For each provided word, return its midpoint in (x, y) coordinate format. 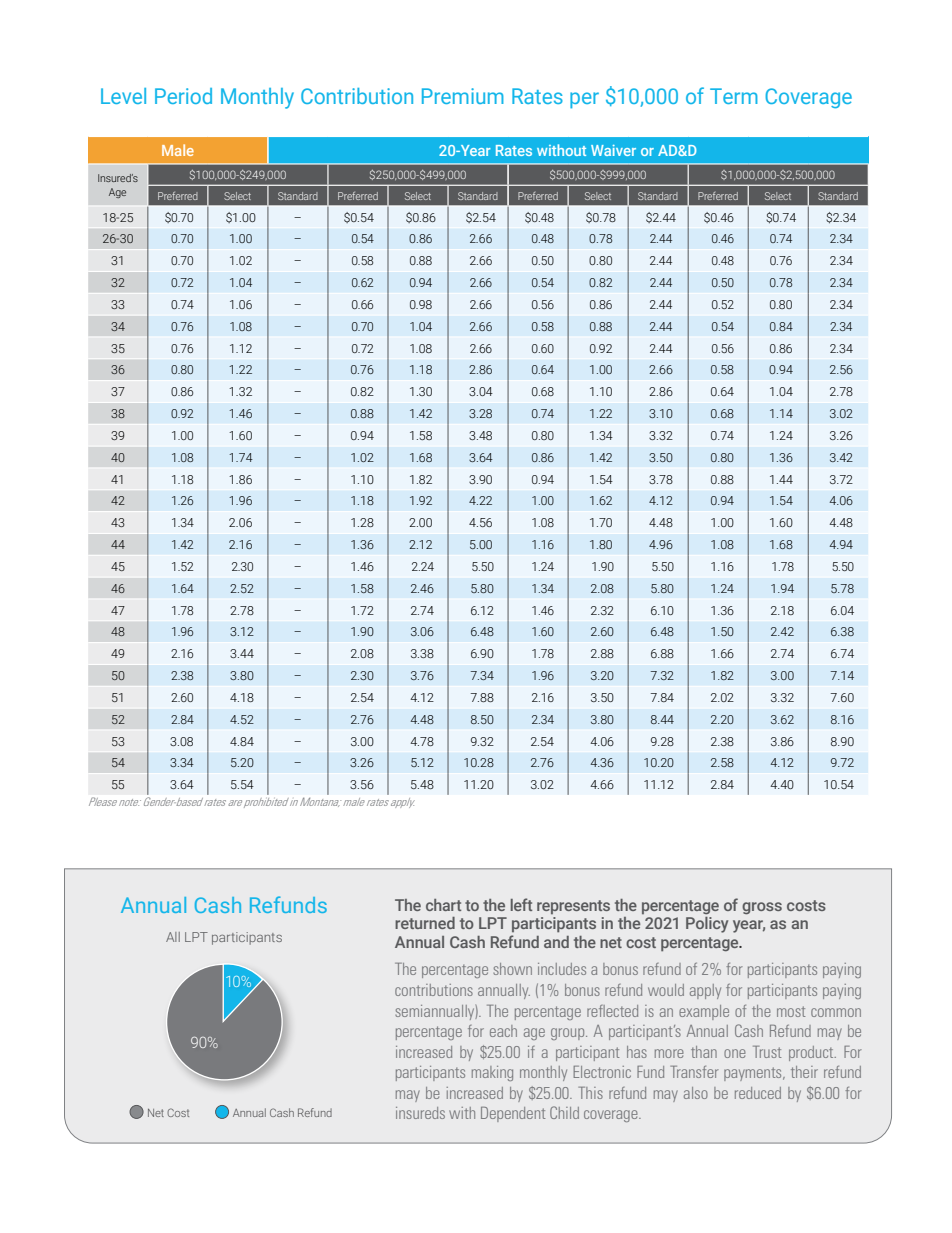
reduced (758, 1093)
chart (443, 905)
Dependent (513, 1114)
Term (734, 96)
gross (762, 908)
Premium (463, 96)
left (521, 904)
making (492, 1073)
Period (183, 96)
